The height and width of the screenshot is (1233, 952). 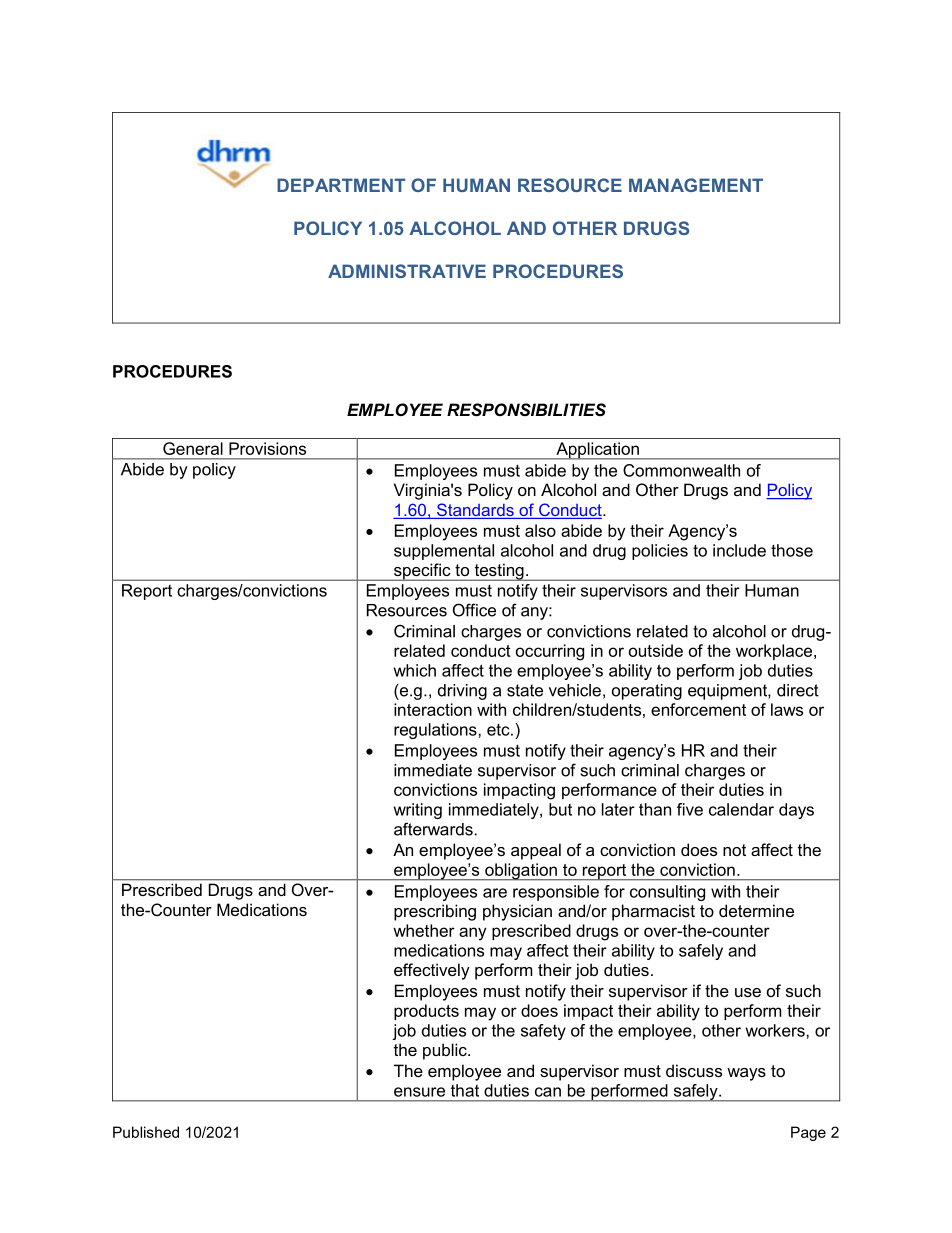 What do you see at coordinates (739, 550) in the screenshot?
I see `include` at bounding box center [739, 550].
